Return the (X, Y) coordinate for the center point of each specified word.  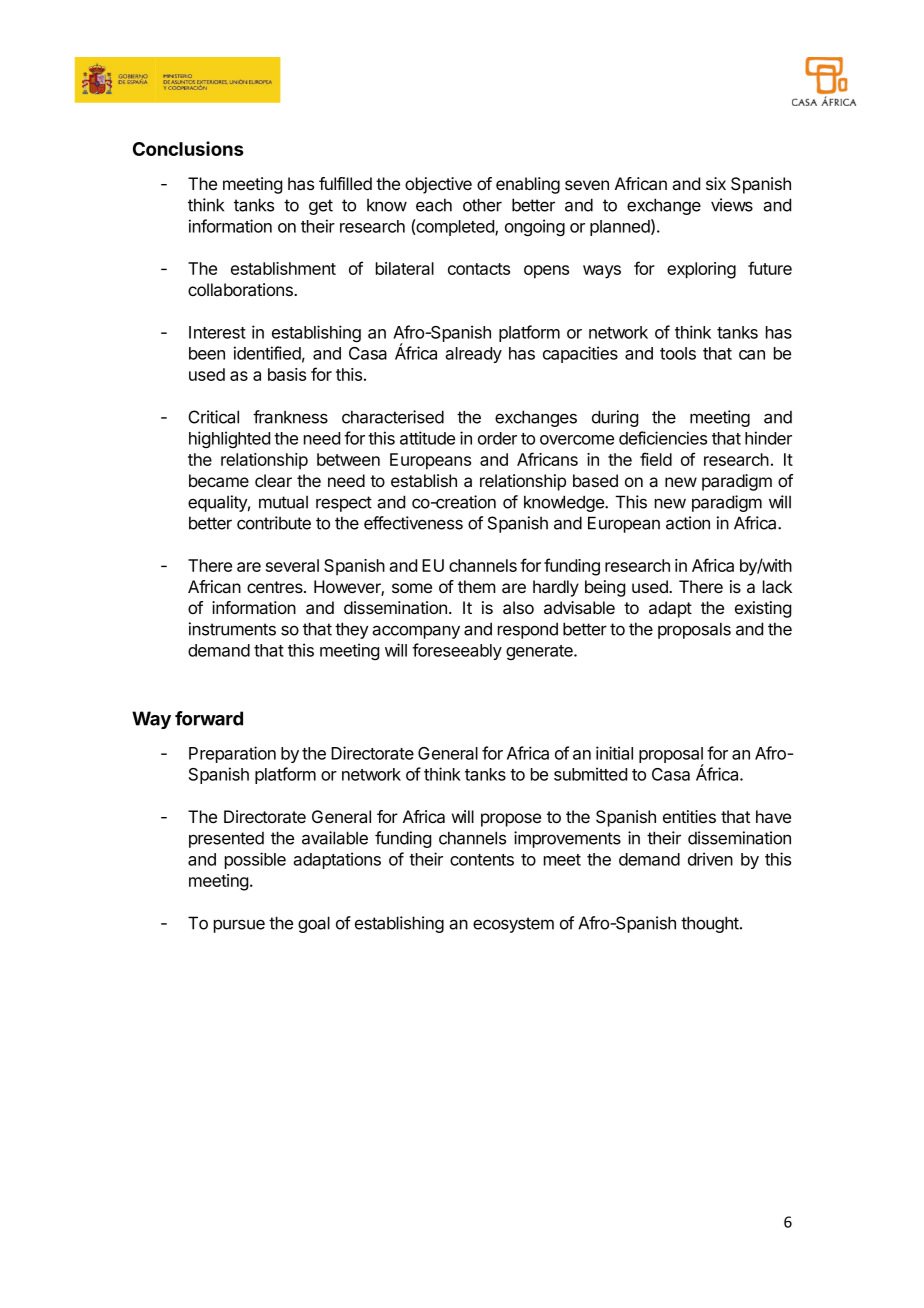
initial (614, 753)
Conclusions (188, 148)
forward (209, 718)
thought (711, 924)
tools (678, 353)
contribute (274, 523)
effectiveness (413, 523)
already (473, 355)
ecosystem (513, 925)
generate (540, 652)
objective (438, 185)
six (716, 183)
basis (287, 374)
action (688, 523)
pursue (239, 926)
